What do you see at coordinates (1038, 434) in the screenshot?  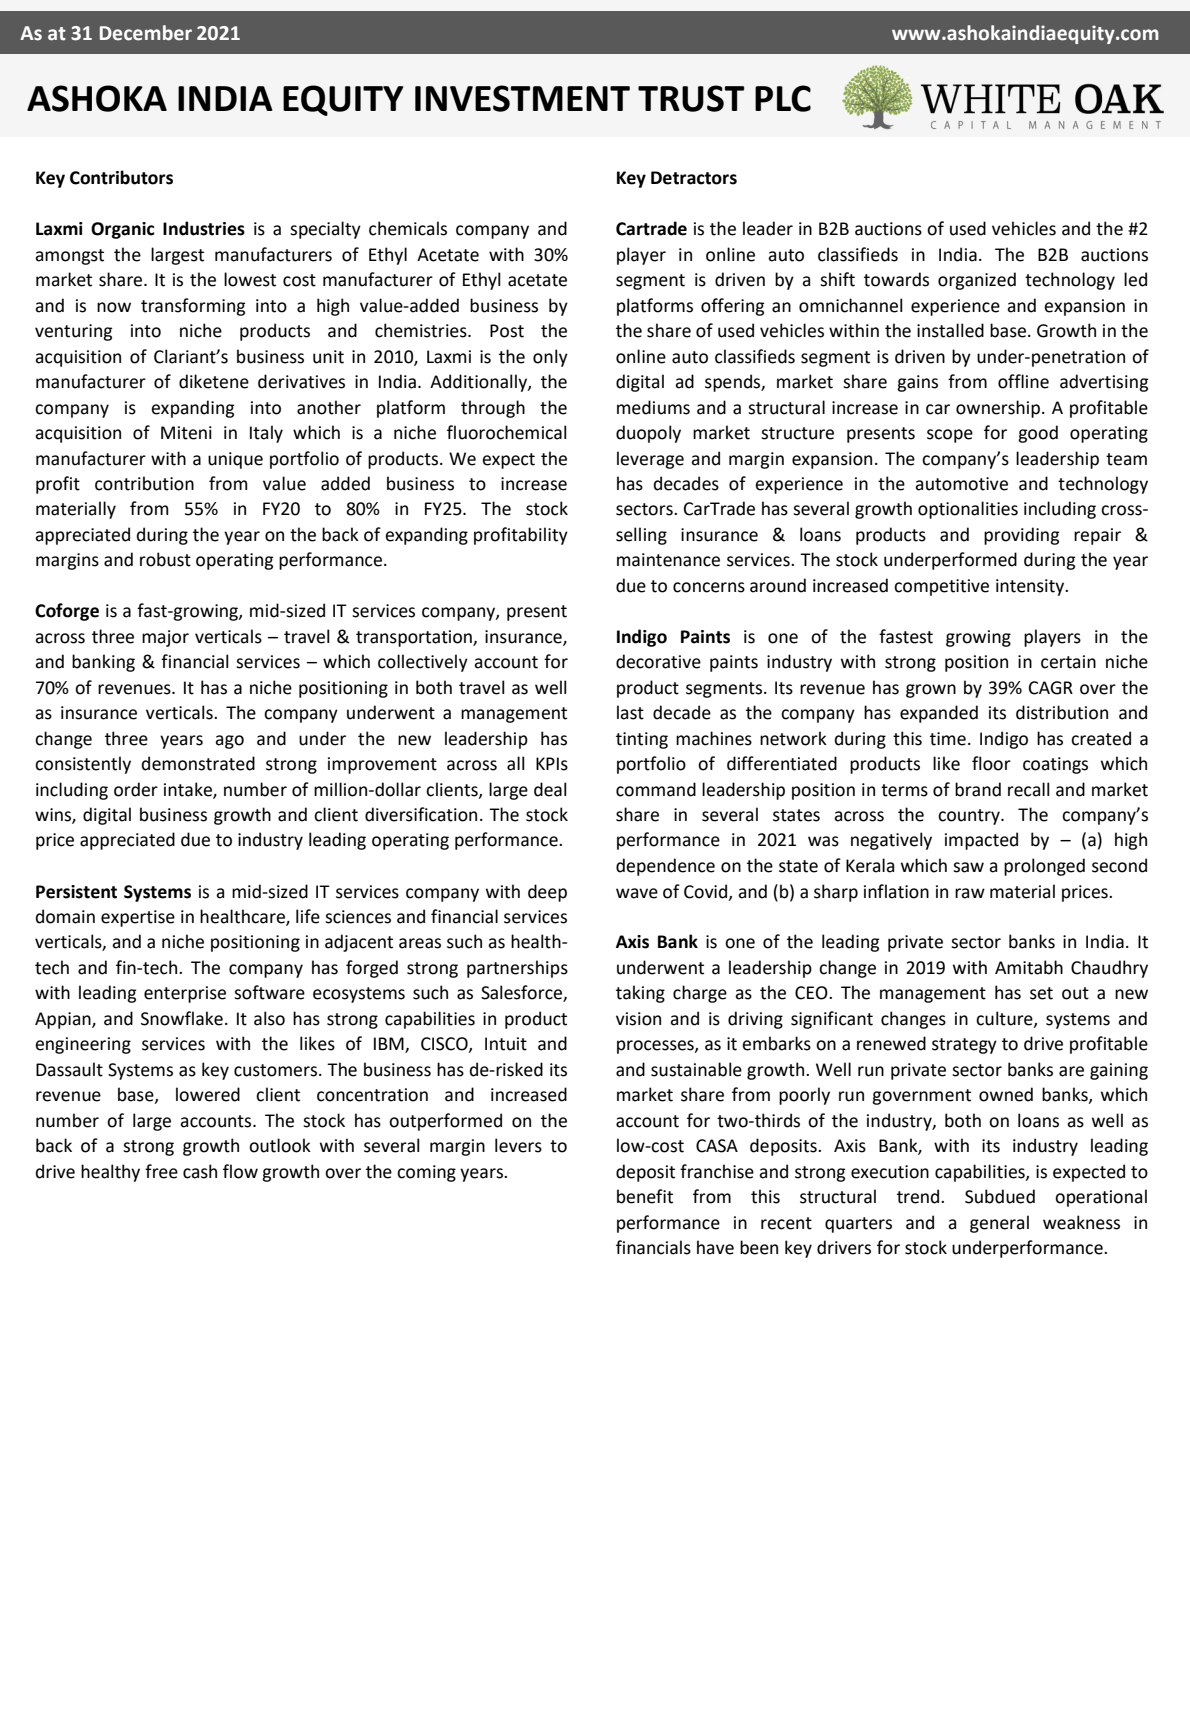 I see `good` at bounding box center [1038, 434].
